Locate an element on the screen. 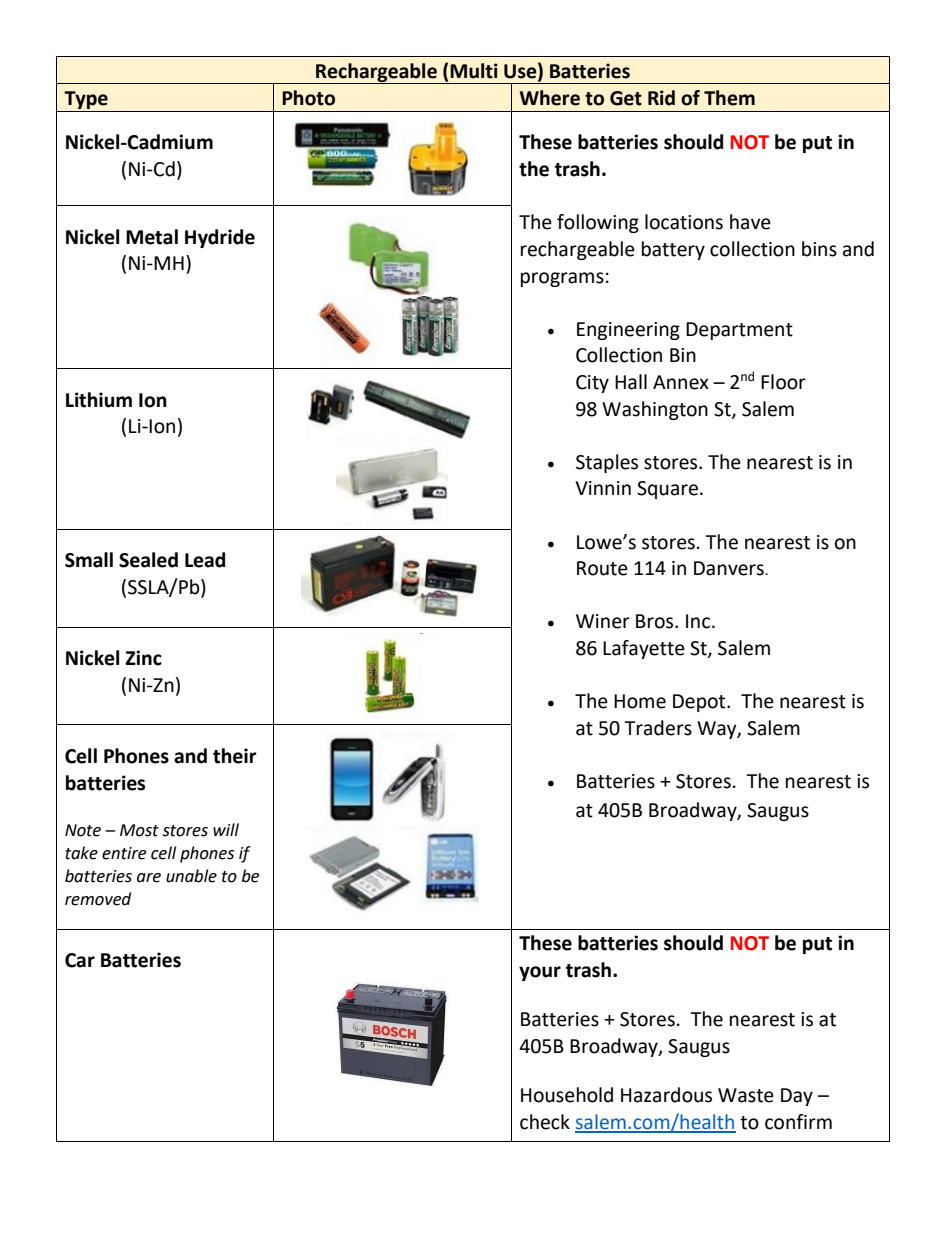 The height and width of the screenshot is (1233, 952). Sealed is located at coordinates (148, 560).
